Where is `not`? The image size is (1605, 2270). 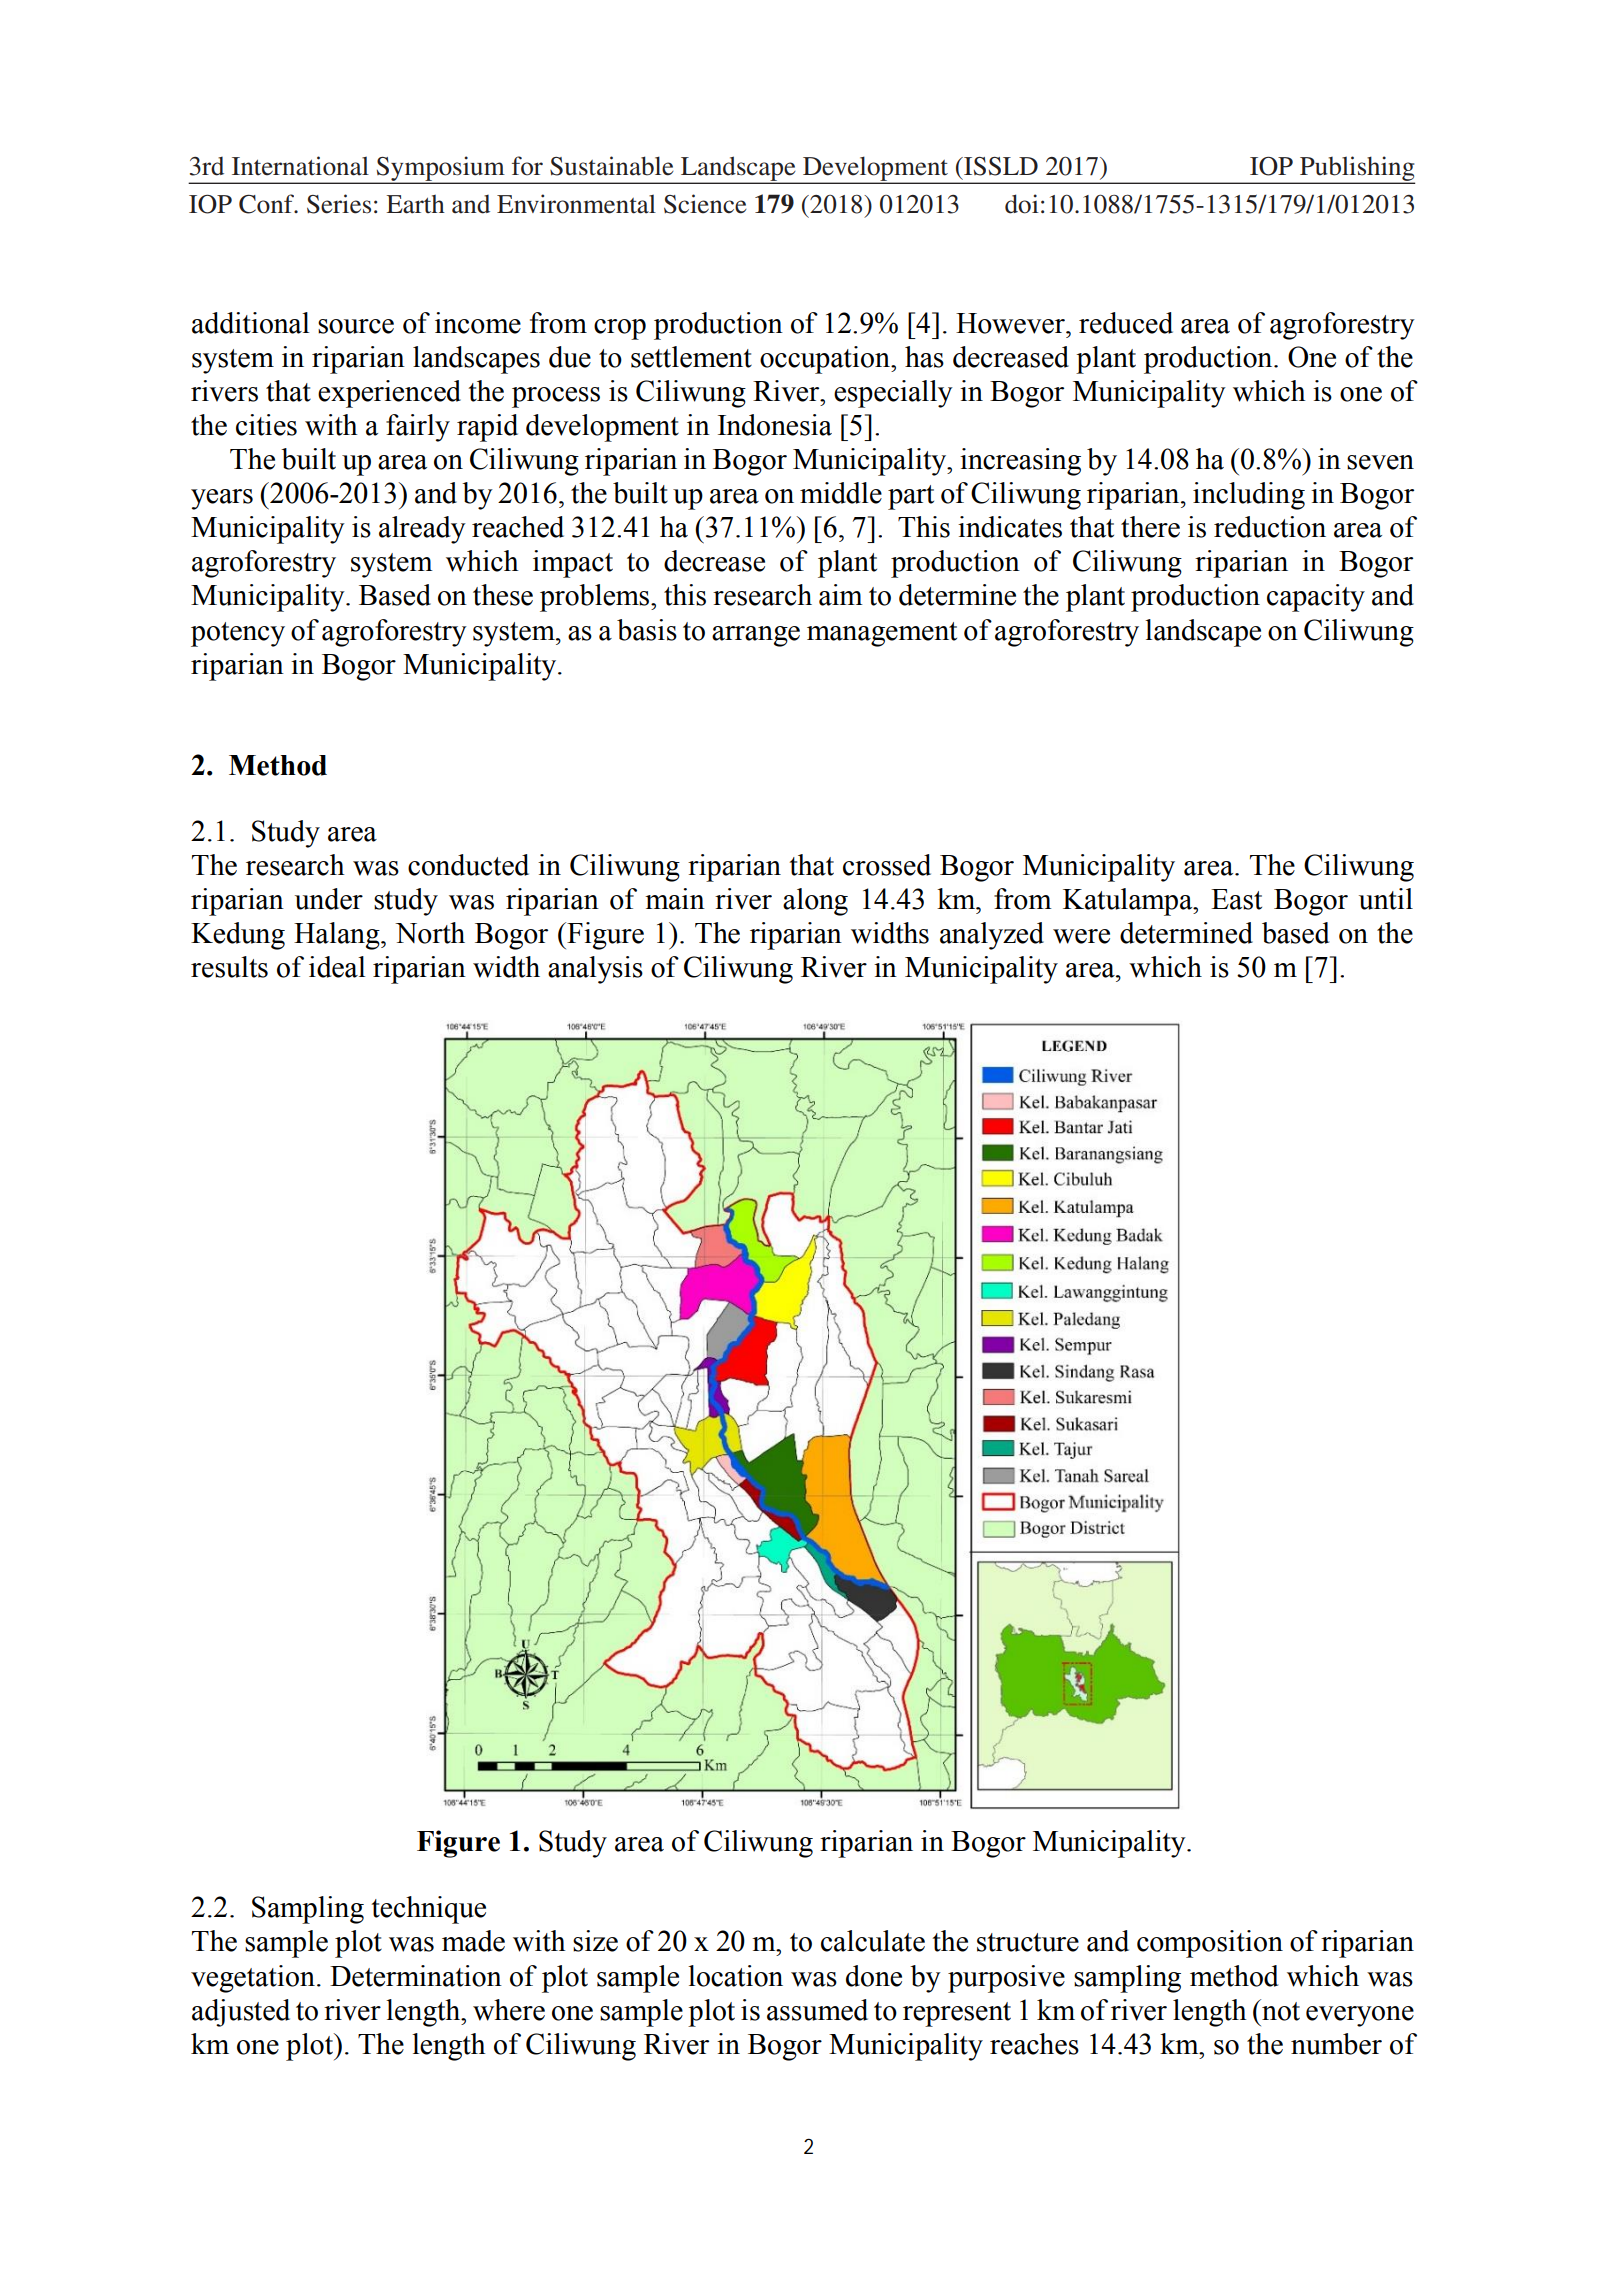
not is located at coordinates (1280, 2010).
